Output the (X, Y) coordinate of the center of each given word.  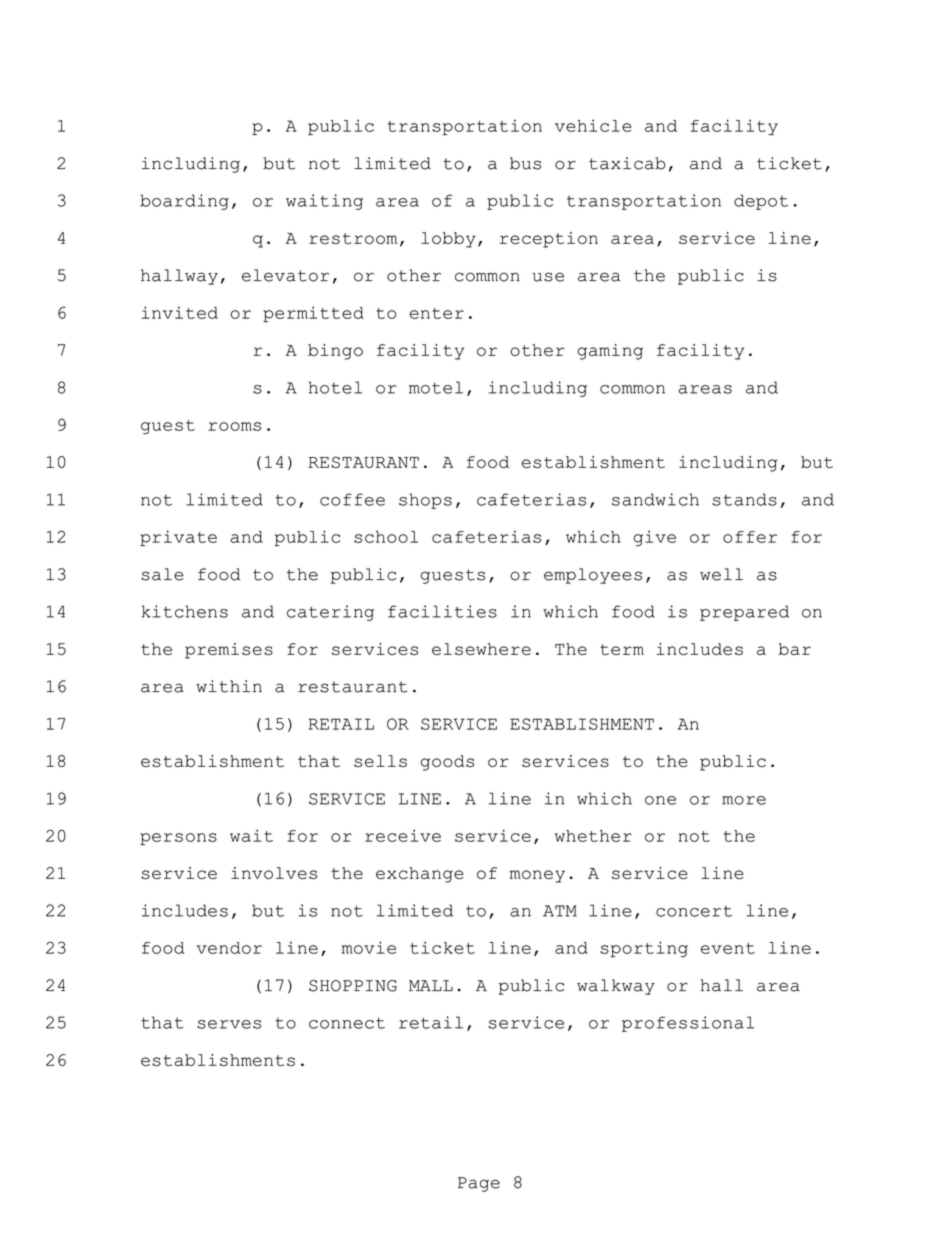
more (744, 800)
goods (447, 763)
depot (761, 202)
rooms (235, 426)
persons (178, 839)
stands (744, 499)
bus (525, 163)
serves (229, 1024)
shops (425, 501)
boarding (184, 202)
